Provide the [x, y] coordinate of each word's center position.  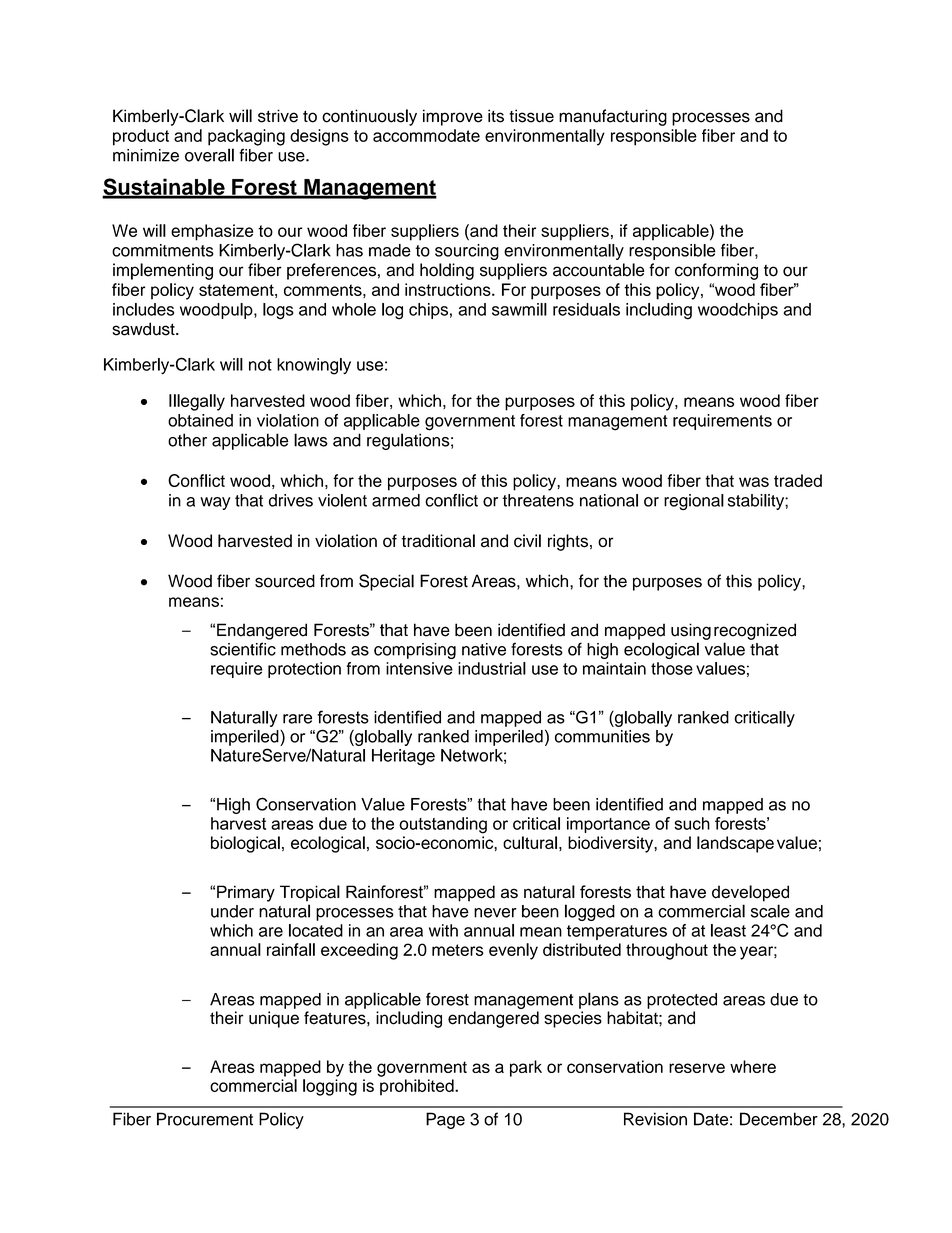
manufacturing [613, 117]
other [187, 440]
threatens [538, 500]
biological [245, 844]
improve [453, 117]
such [692, 823]
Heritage [403, 757]
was [754, 482]
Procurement [205, 1119]
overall [209, 155]
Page [445, 1120]
